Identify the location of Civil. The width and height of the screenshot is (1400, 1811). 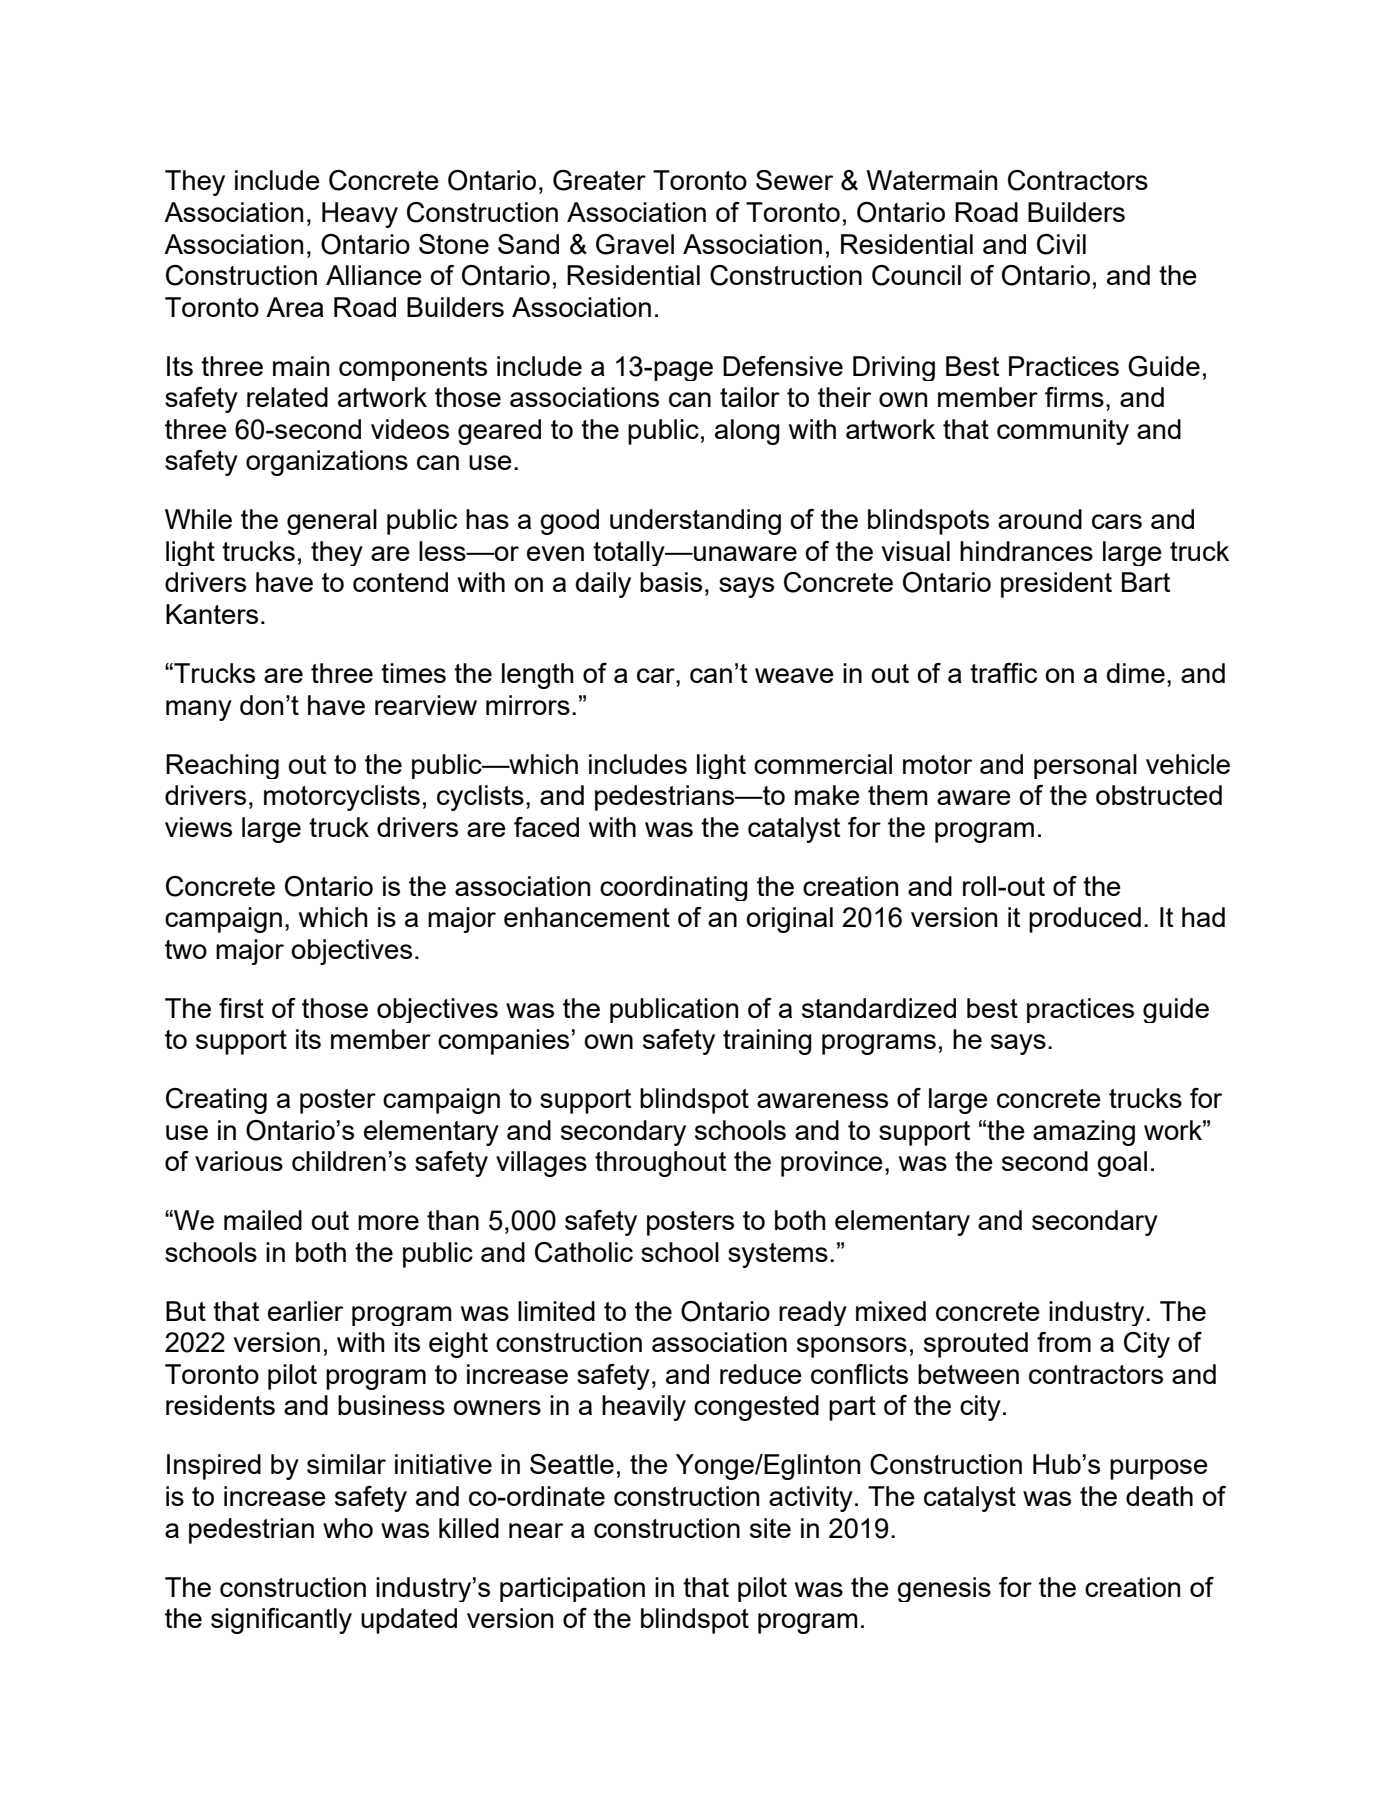
(1061, 244).
